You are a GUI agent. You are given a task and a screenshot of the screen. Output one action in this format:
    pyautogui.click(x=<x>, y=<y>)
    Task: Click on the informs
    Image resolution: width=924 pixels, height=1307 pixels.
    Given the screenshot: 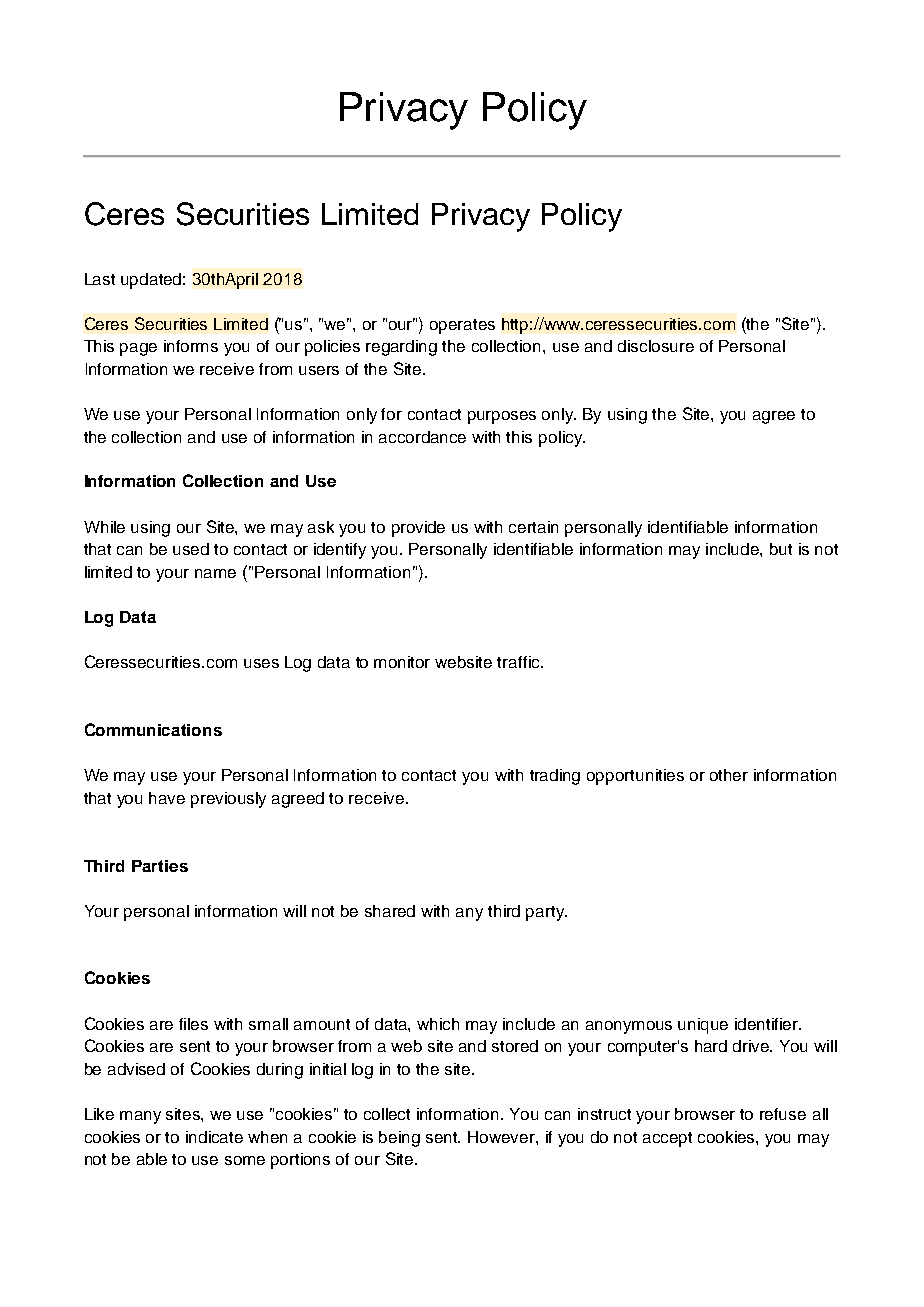 What is the action you would take?
    pyautogui.click(x=191, y=346)
